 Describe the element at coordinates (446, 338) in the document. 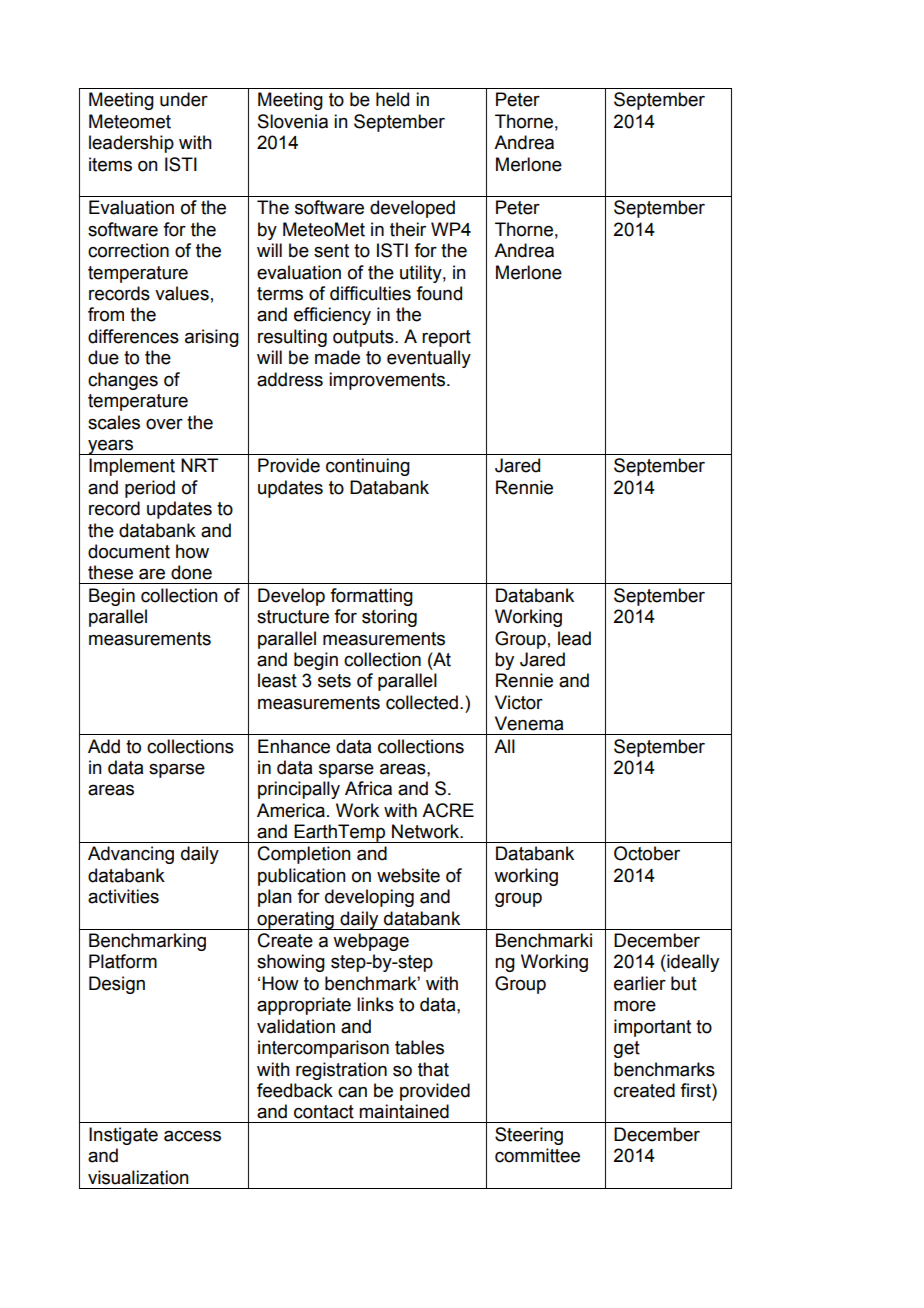

I see `report` at that location.
